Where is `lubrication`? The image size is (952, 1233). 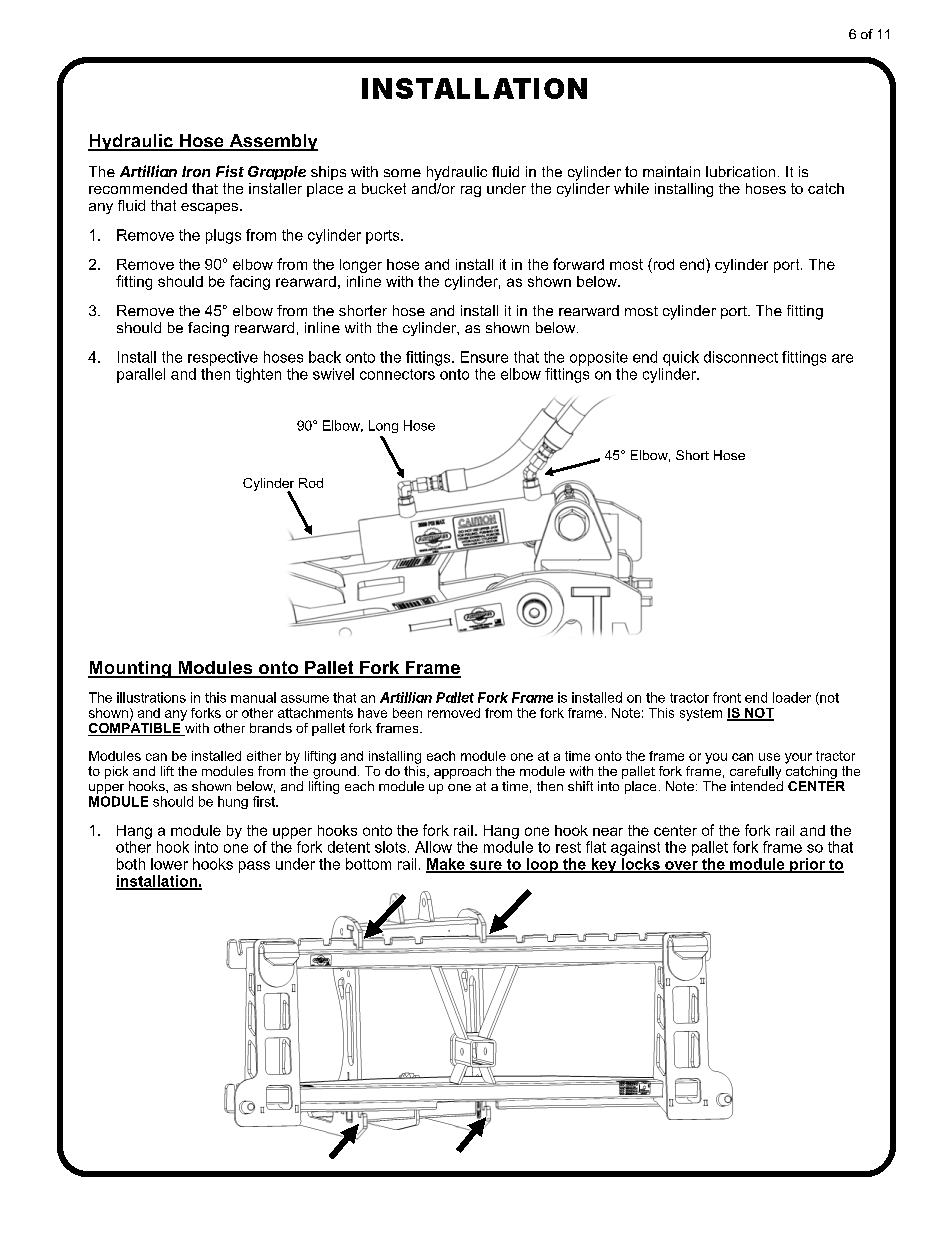 lubrication is located at coordinates (740, 171).
